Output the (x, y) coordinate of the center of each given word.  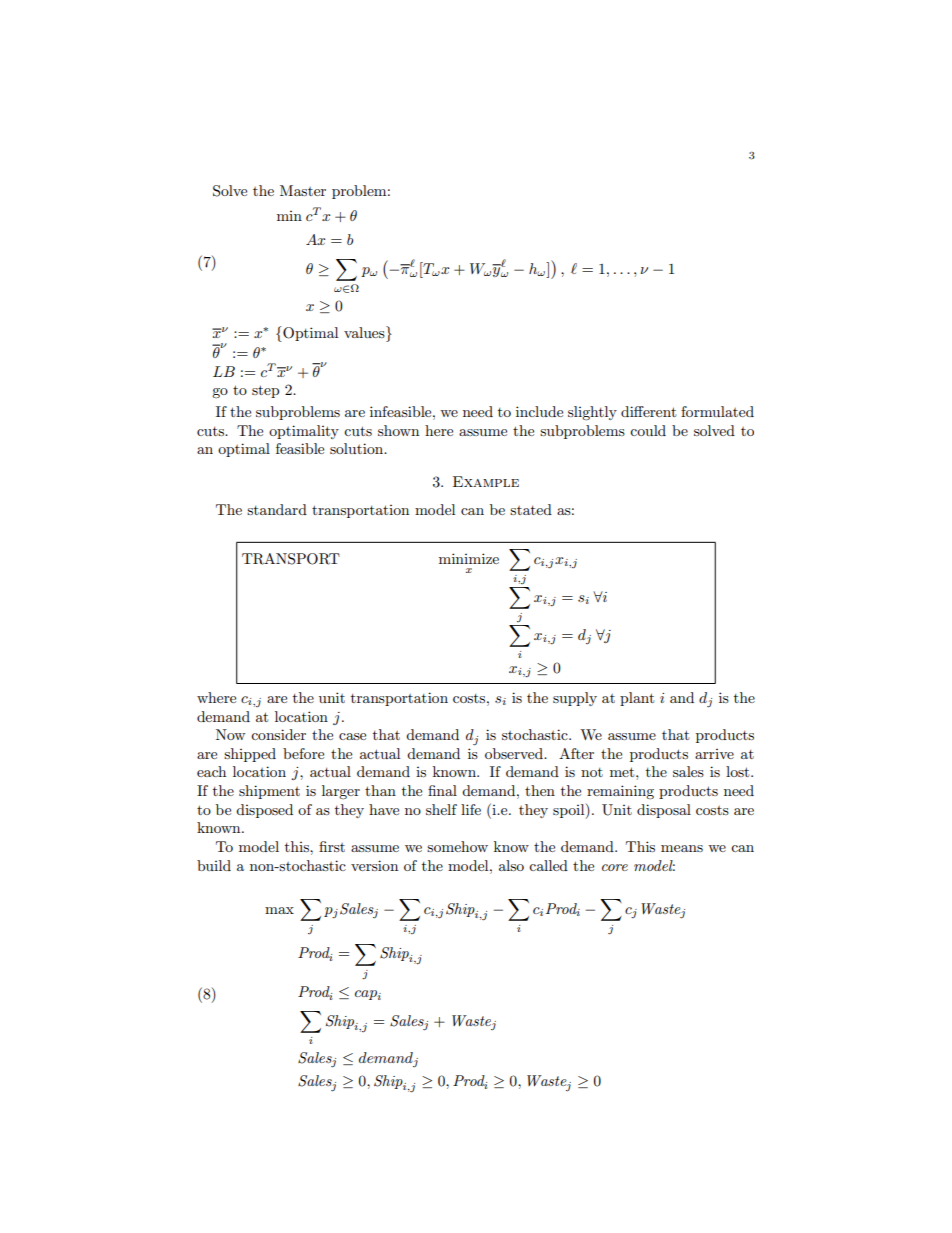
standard (277, 509)
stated (531, 509)
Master (303, 190)
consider (278, 734)
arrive (714, 754)
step (265, 391)
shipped (250, 755)
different (648, 411)
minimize (469, 558)
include (539, 411)
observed (515, 753)
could (648, 430)
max (279, 910)
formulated (717, 411)
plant (637, 699)
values (365, 332)
